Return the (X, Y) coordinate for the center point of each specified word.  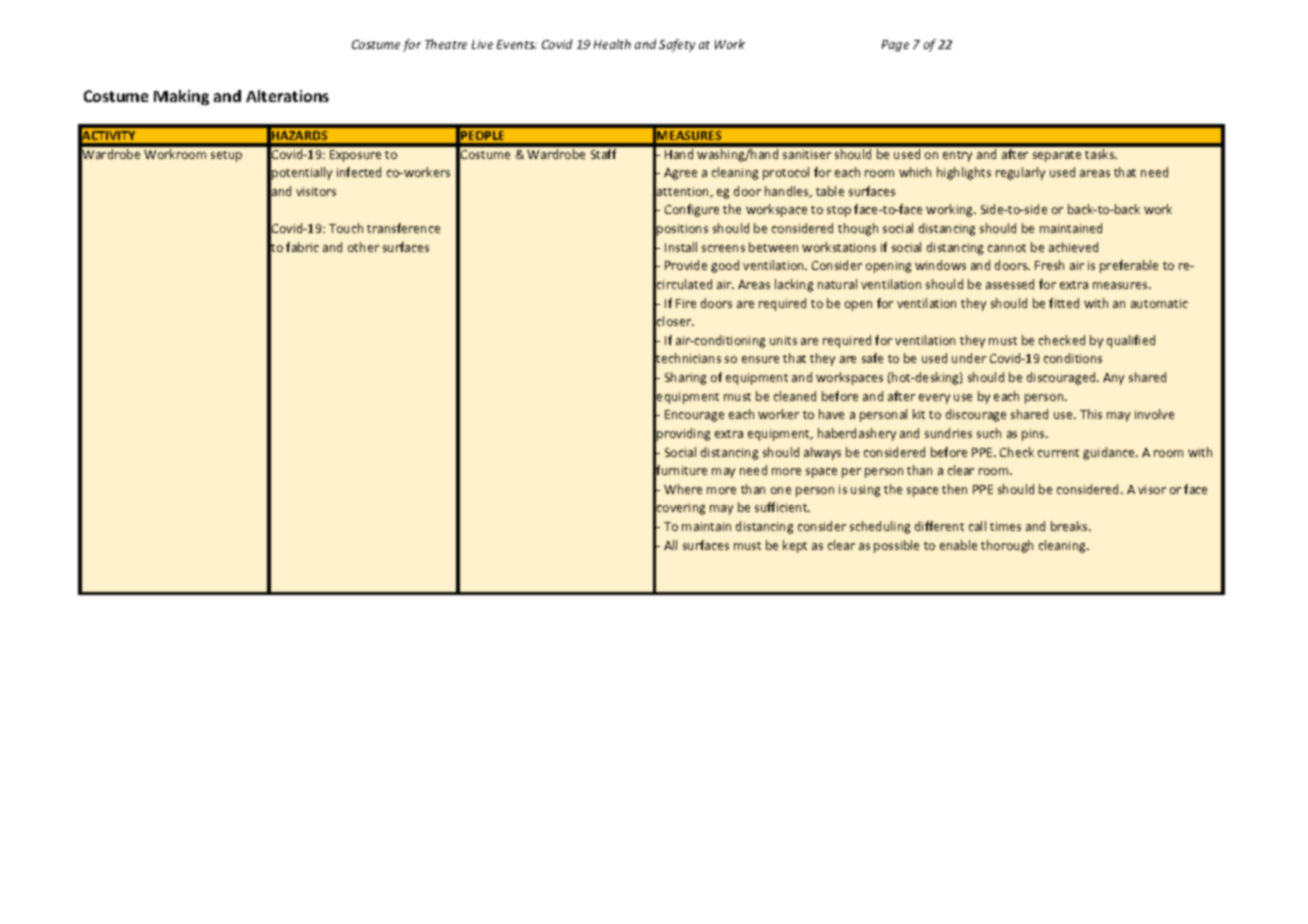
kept (795, 546)
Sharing (685, 378)
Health (612, 44)
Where (683, 489)
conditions (1073, 358)
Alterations (287, 96)
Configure (692, 210)
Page (895, 46)
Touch (346, 228)
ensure (760, 359)
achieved (1073, 247)
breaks (1070, 526)
